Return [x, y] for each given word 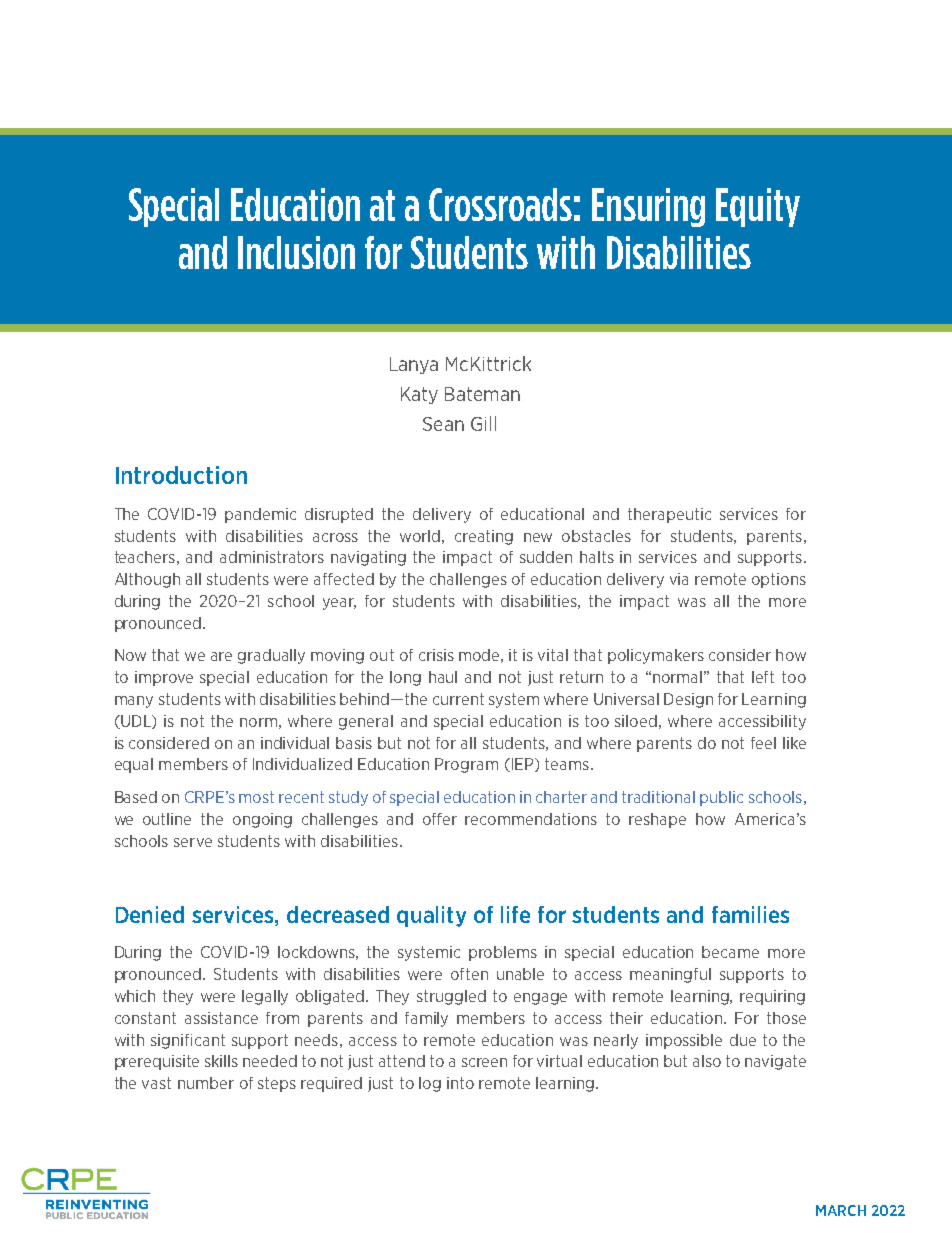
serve [193, 842]
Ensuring [648, 207]
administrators [272, 557]
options [779, 580]
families [750, 914]
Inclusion [296, 252]
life [515, 914]
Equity [758, 207]
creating [484, 537]
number [206, 1083]
